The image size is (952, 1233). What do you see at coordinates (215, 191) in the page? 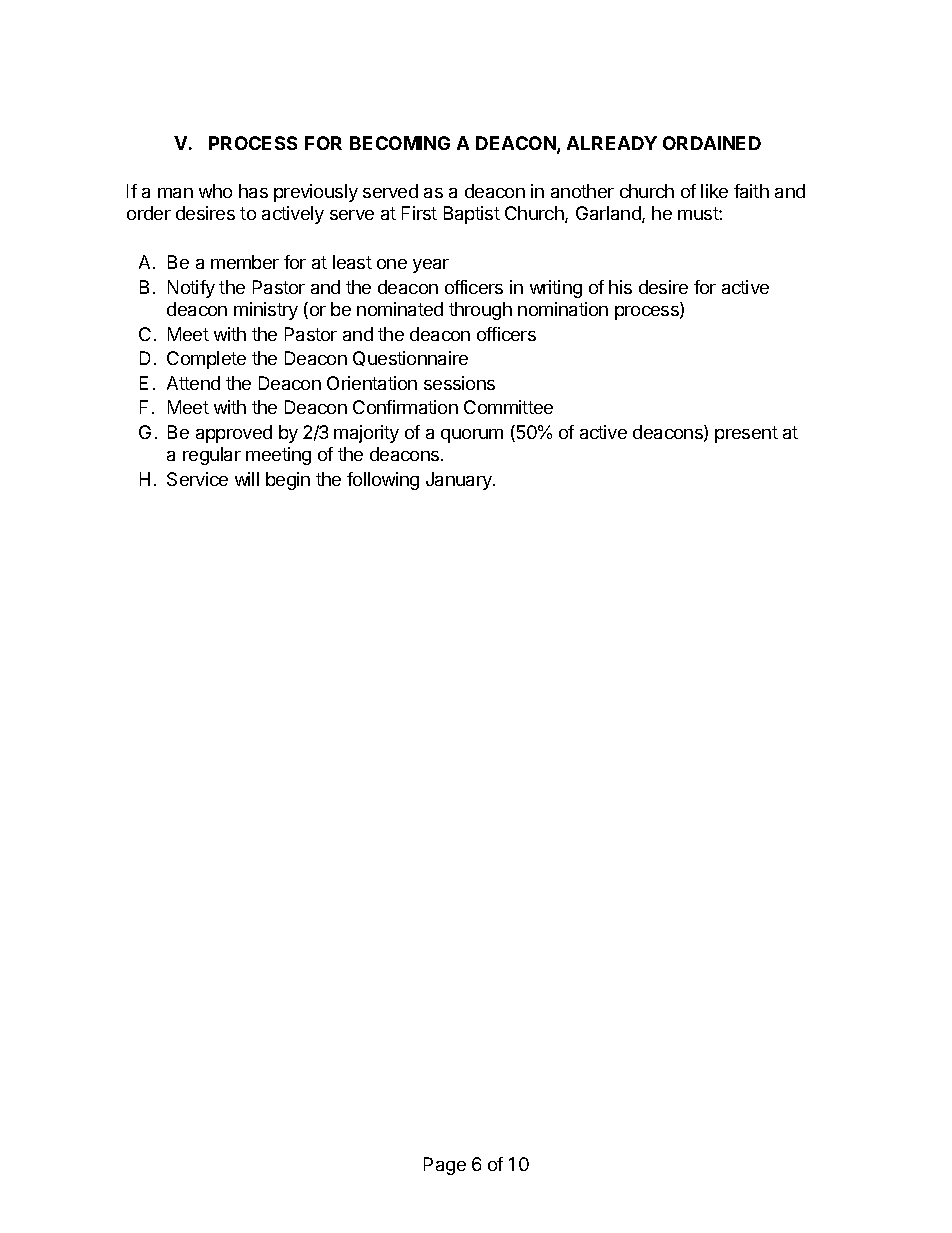
I see `who` at bounding box center [215, 191].
